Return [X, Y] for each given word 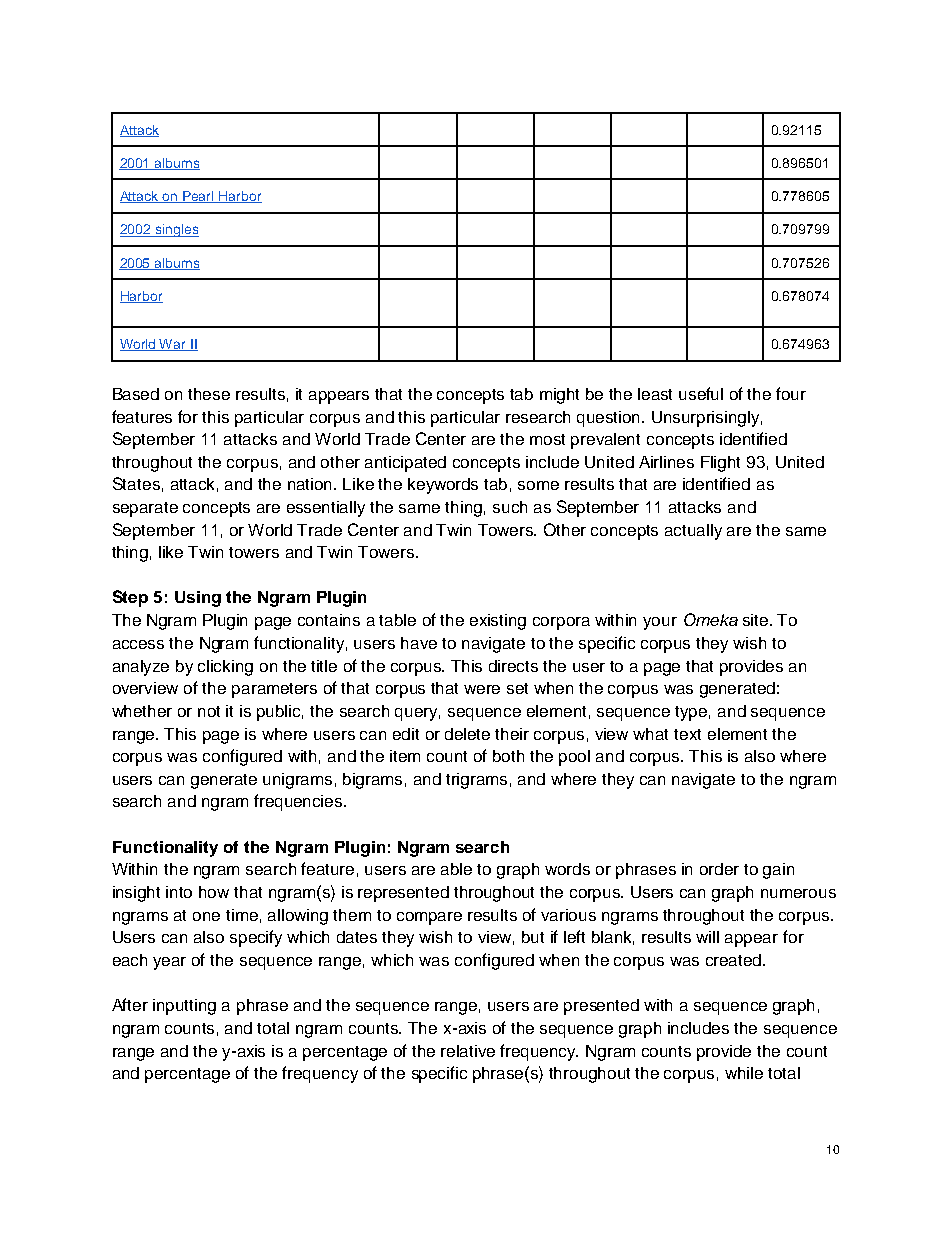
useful [701, 393]
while [744, 1073]
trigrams [476, 781]
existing [498, 622]
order [719, 869]
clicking [225, 668]
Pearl [199, 197]
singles [176, 230]
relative [468, 1051]
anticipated [405, 464]
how [214, 892]
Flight [720, 464]
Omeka [711, 619]
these [209, 394]
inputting [184, 1007]
